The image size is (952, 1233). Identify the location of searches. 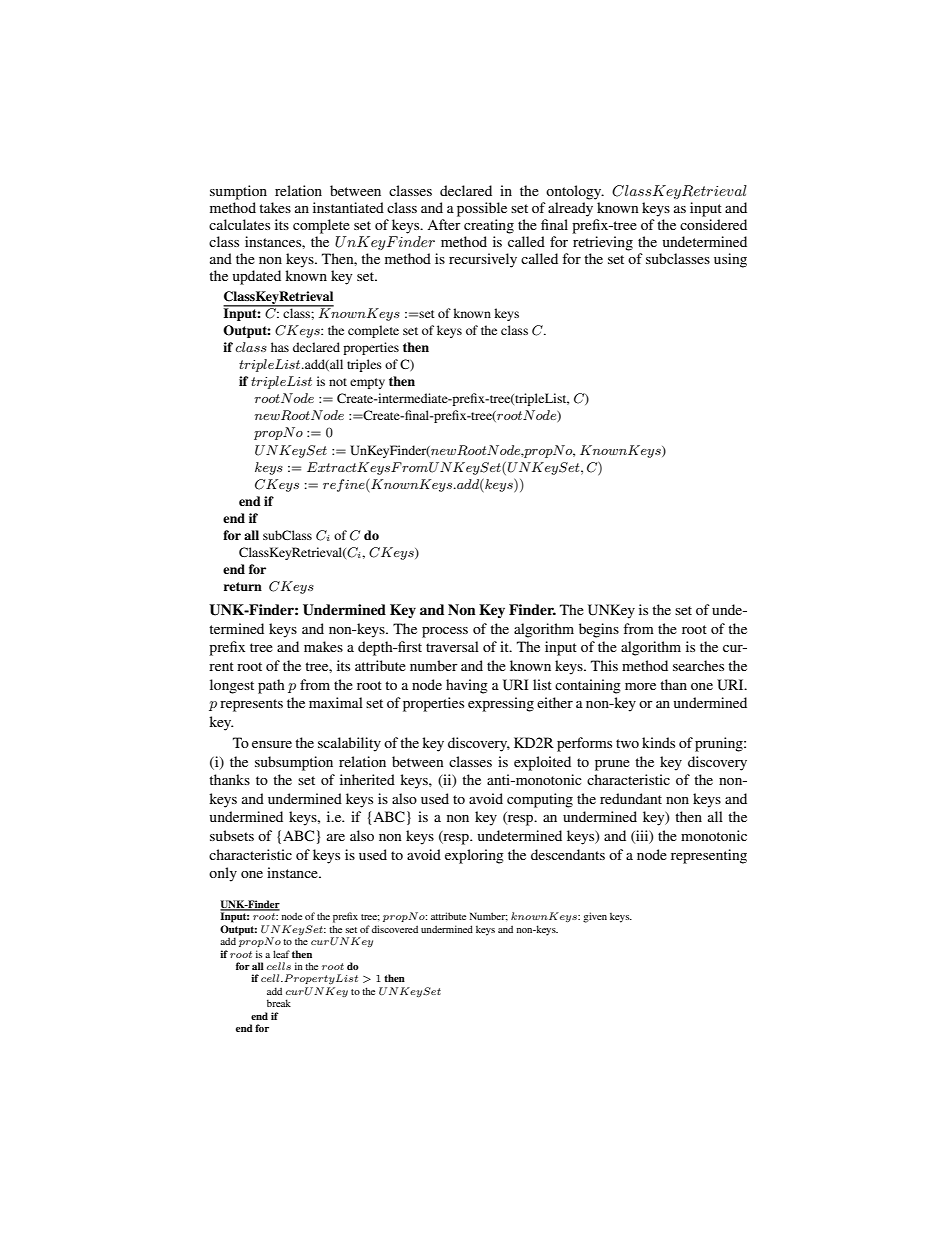
(698, 665).
